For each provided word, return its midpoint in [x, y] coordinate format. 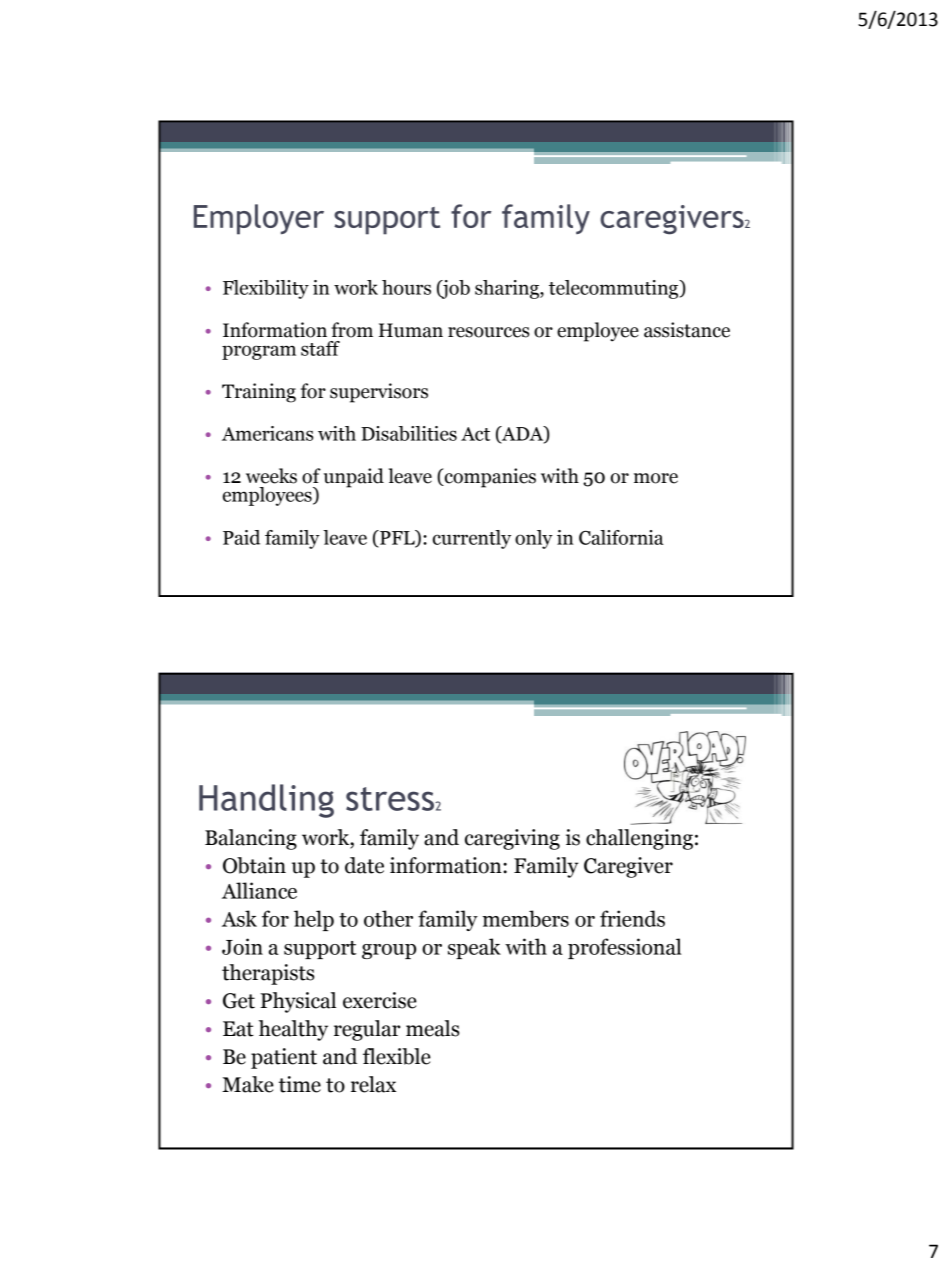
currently [472, 539]
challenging [639, 839]
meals [432, 1028]
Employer [259, 219]
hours [406, 287]
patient [284, 1058]
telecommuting [615, 289]
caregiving [512, 839]
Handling [266, 801]
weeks [271, 476]
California [621, 537]
